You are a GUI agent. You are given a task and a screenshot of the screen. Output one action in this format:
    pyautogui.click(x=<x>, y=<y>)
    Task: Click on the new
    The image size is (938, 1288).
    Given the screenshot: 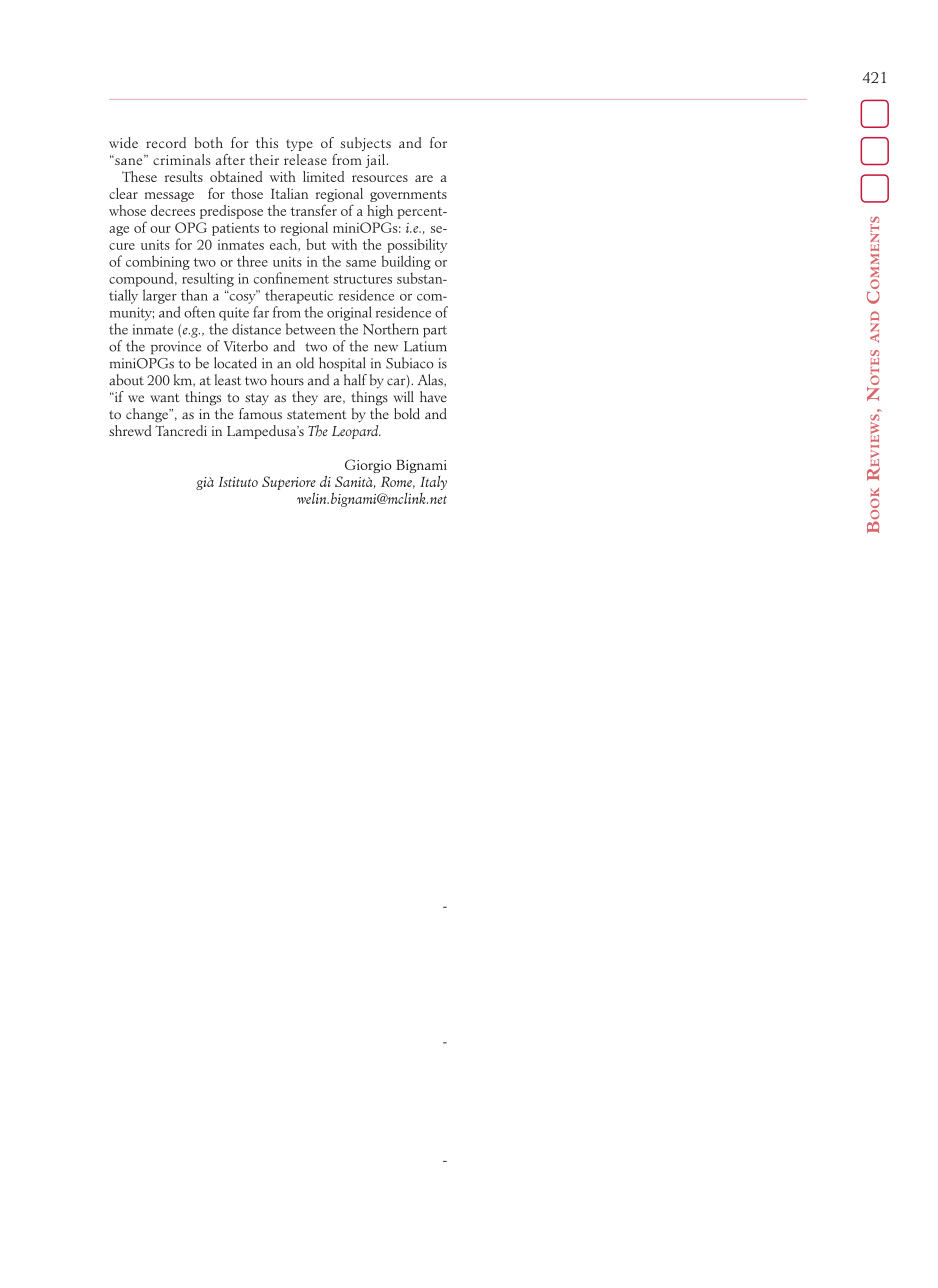 What is the action you would take?
    pyautogui.click(x=386, y=348)
